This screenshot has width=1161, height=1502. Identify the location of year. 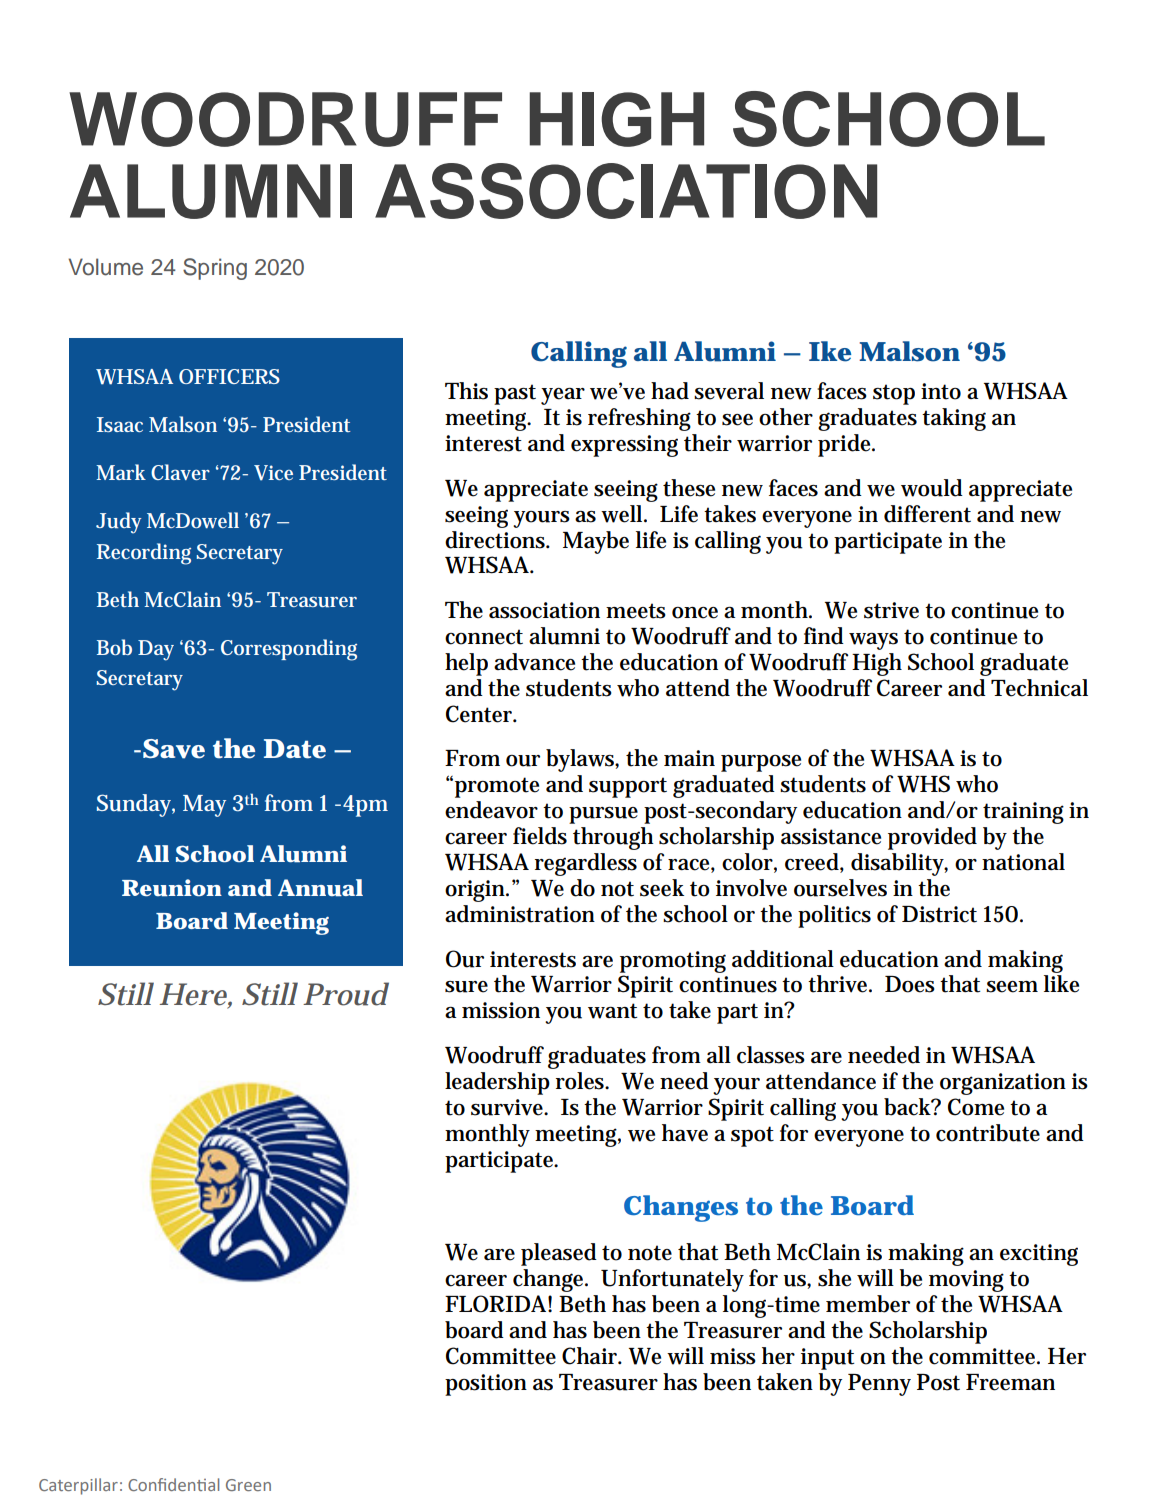
(563, 396).
